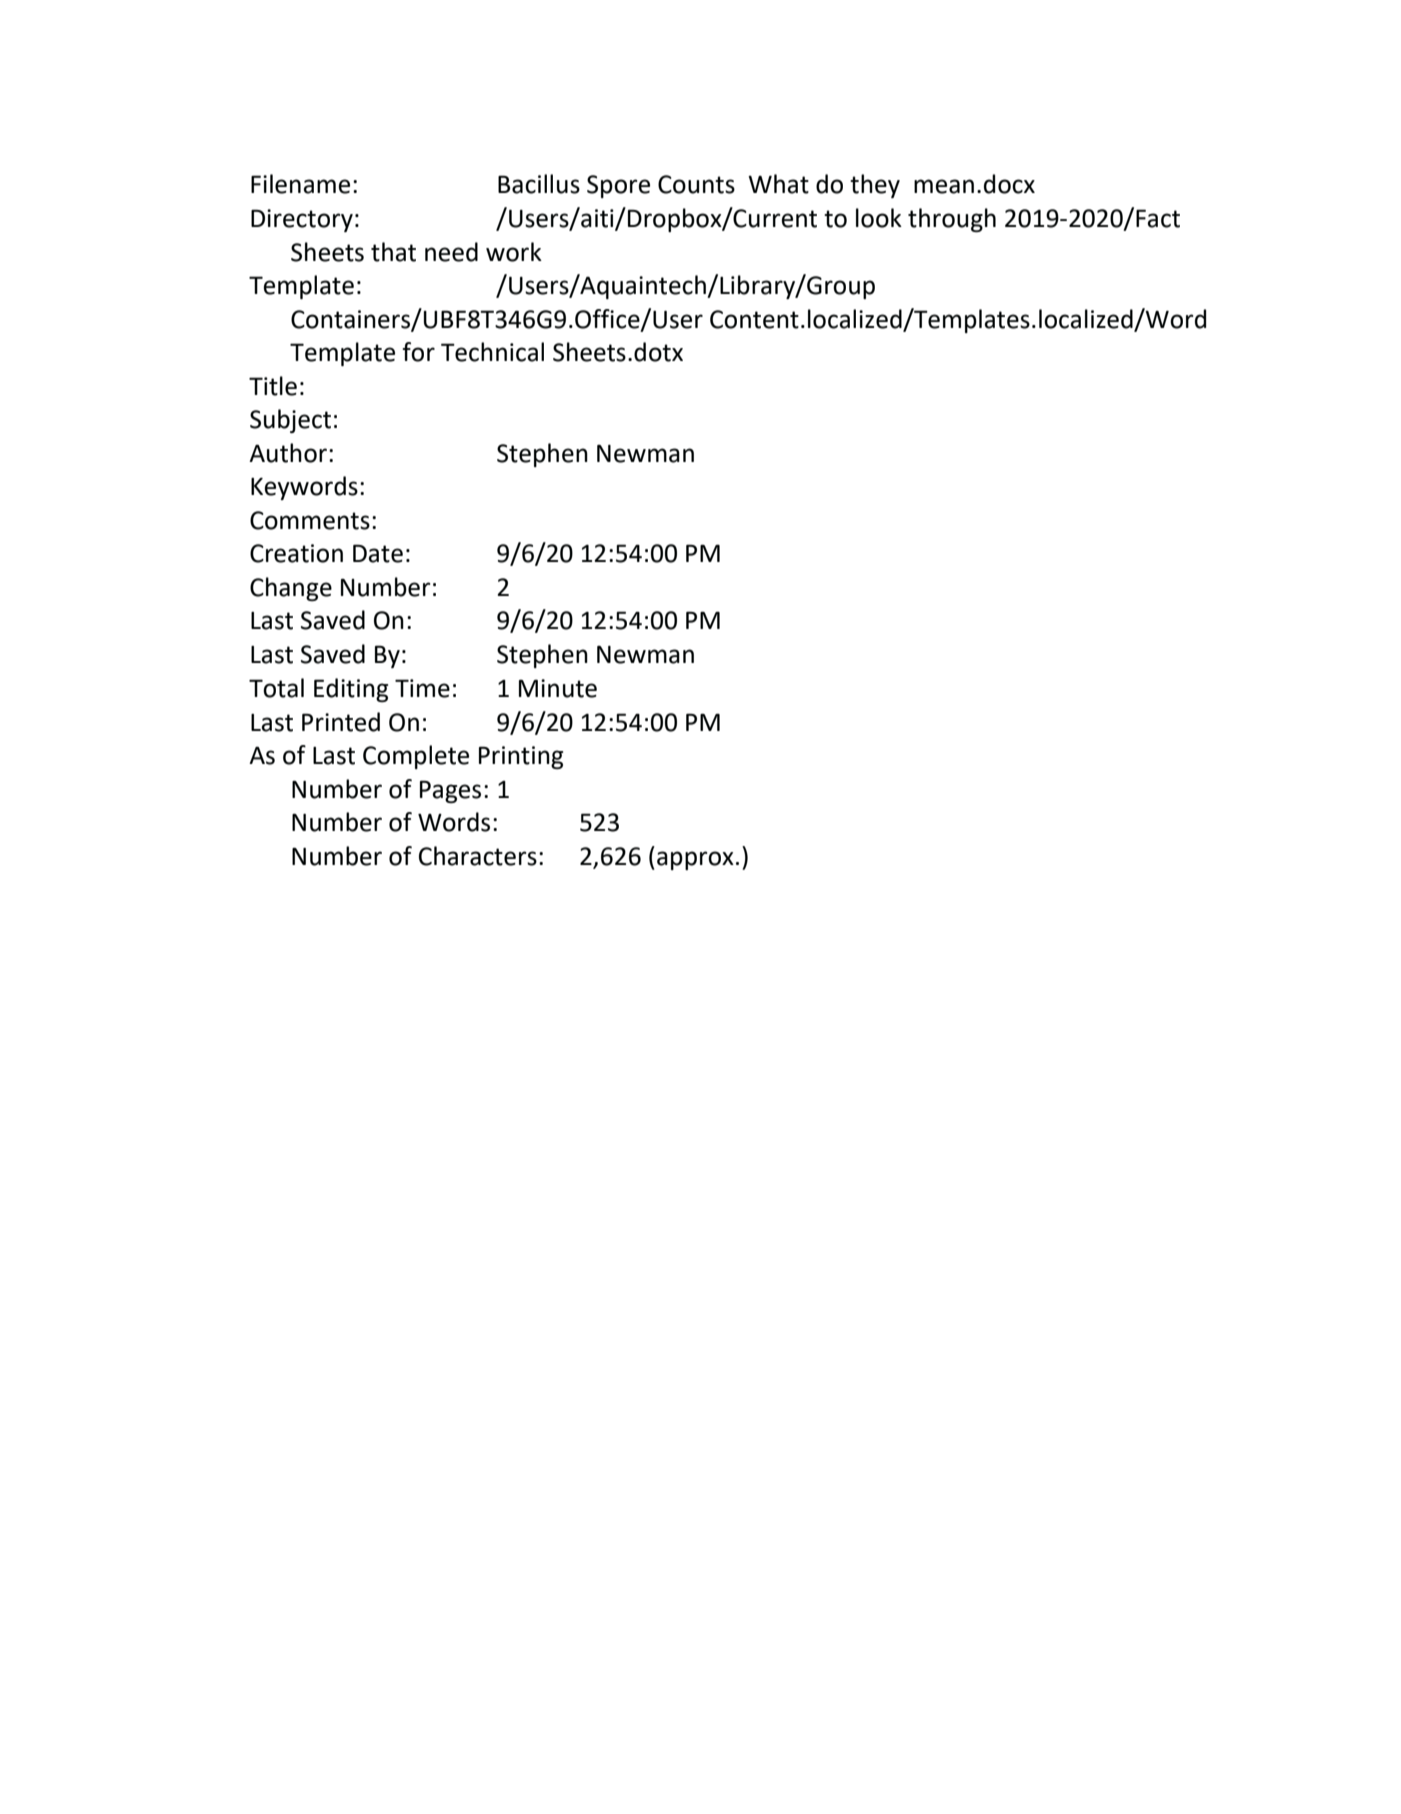  I want to click on Characters, so click(478, 856).
